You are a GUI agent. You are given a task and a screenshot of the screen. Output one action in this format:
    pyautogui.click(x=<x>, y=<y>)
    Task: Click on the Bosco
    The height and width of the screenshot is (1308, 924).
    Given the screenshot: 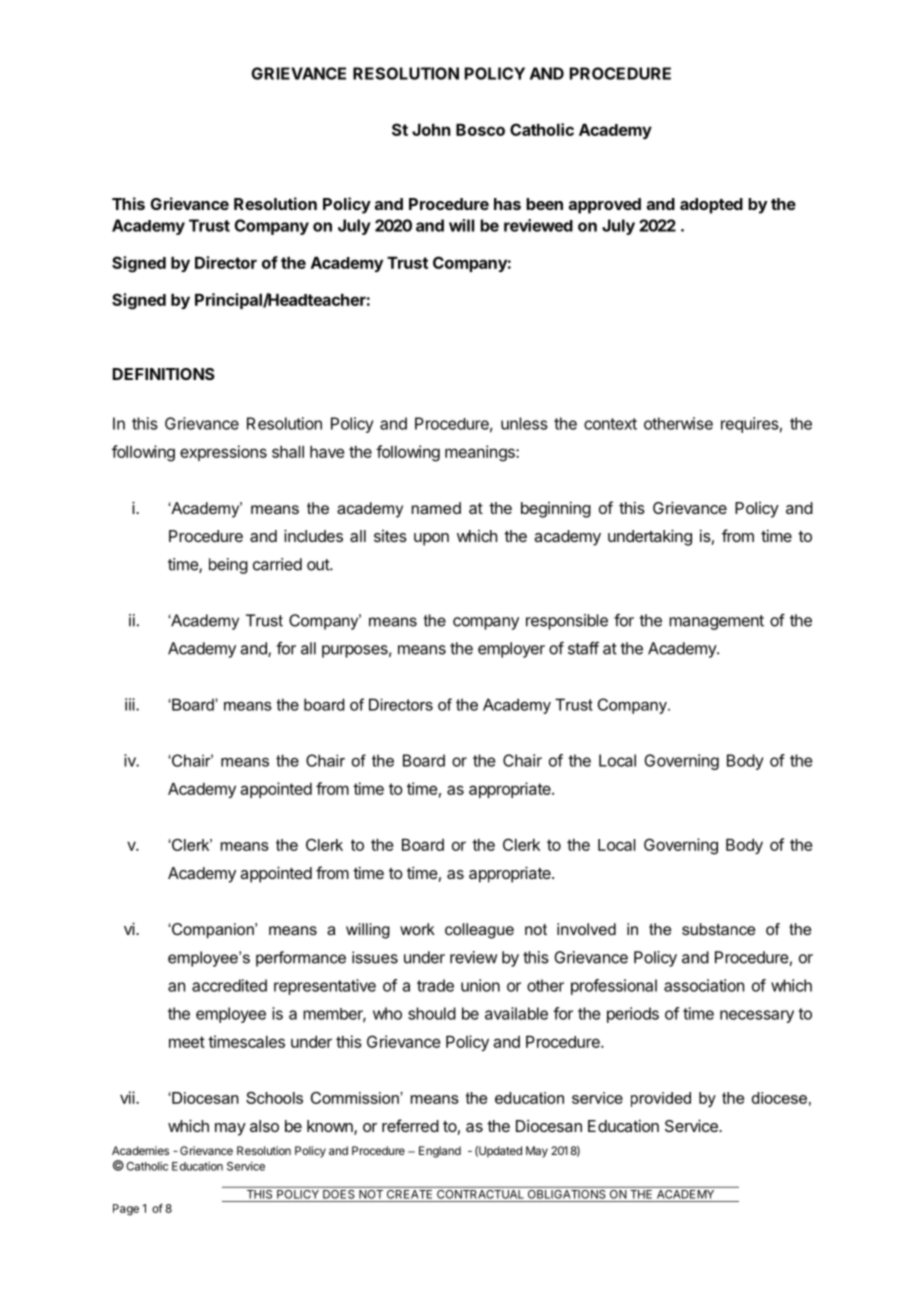 What is the action you would take?
    pyautogui.click(x=480, y=130)
